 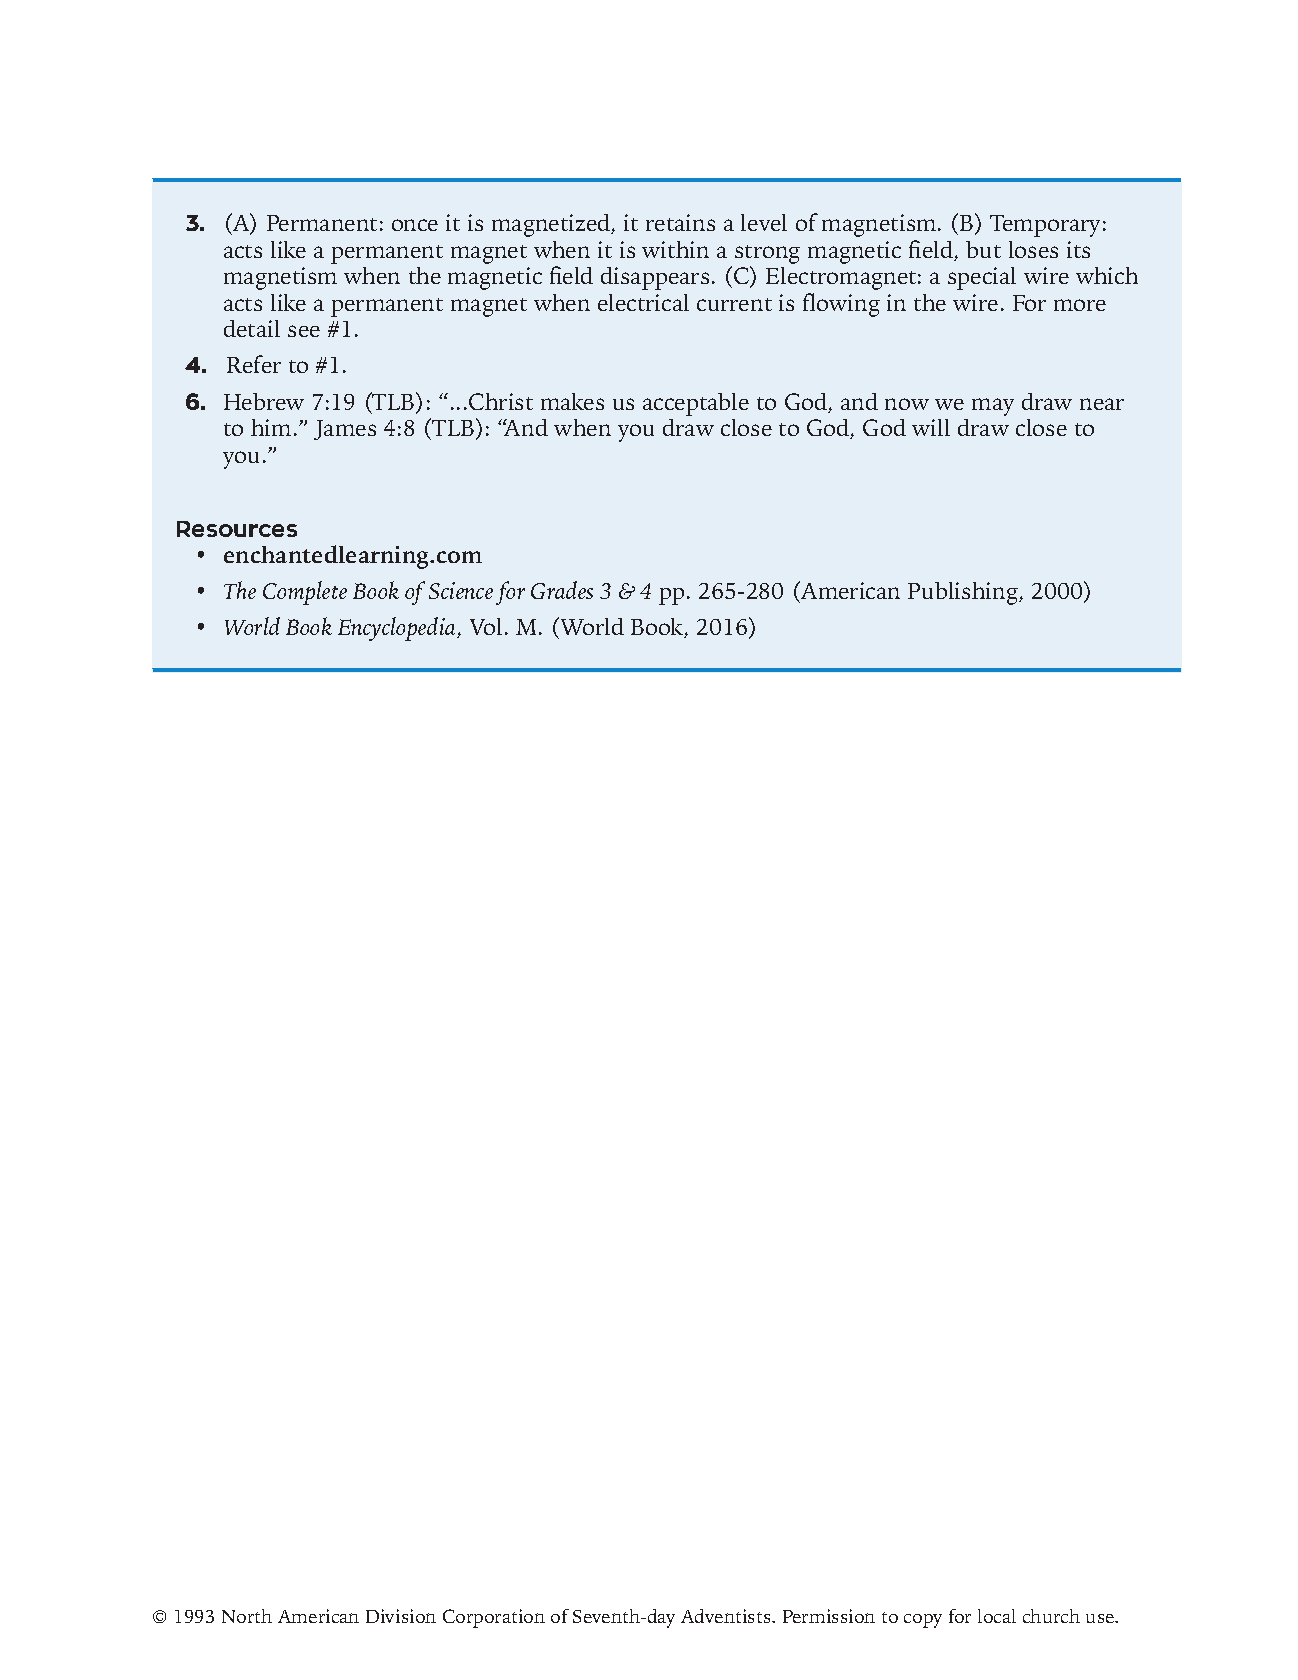 What do you see at coordinates (675, 249) in the screenshot?
I see `within` at bounding box center [675, 249].
